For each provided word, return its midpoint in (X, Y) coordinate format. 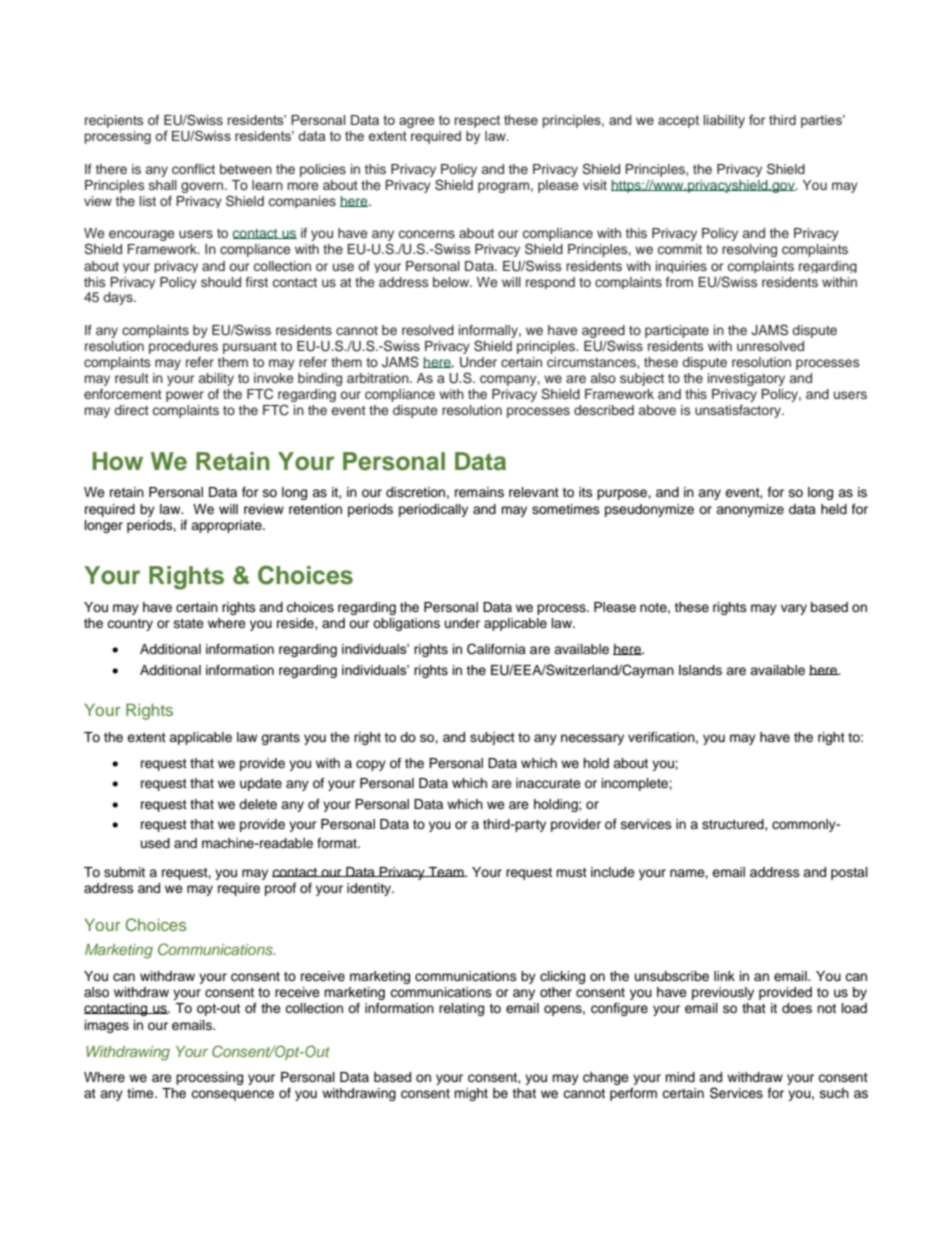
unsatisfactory (739, 411)
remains (479, 492)
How (117, 461)
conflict (193, 169)
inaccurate (548, 783)
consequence (232, 1095)
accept (678, 121)
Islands (700, 670)
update (261, 784)
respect (477, 121)
